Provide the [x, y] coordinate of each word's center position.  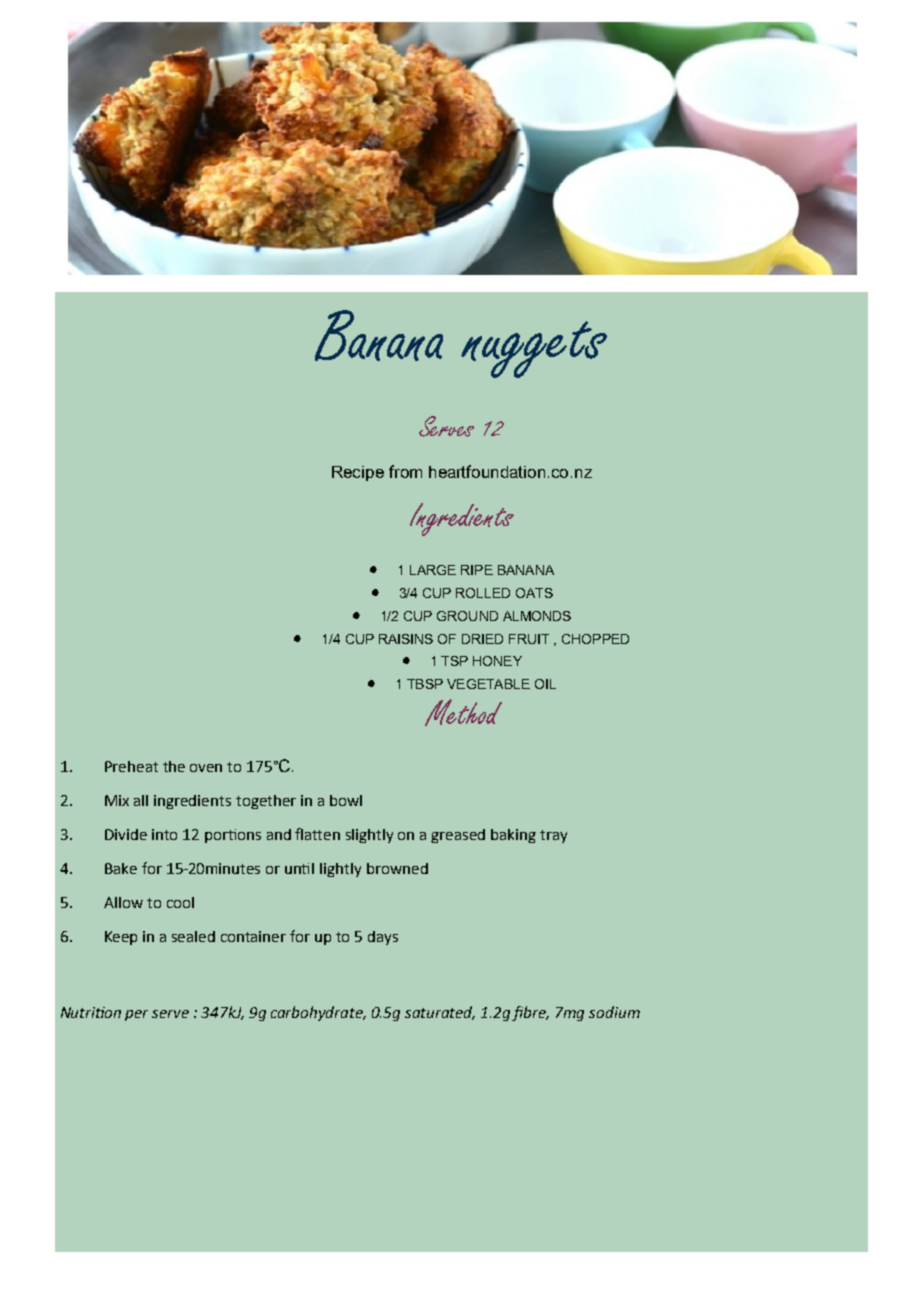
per [136, 1015]
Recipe [358, 473]
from [405, 471]
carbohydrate [318, 1013]
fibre [530, 1013]
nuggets [534, 349]
